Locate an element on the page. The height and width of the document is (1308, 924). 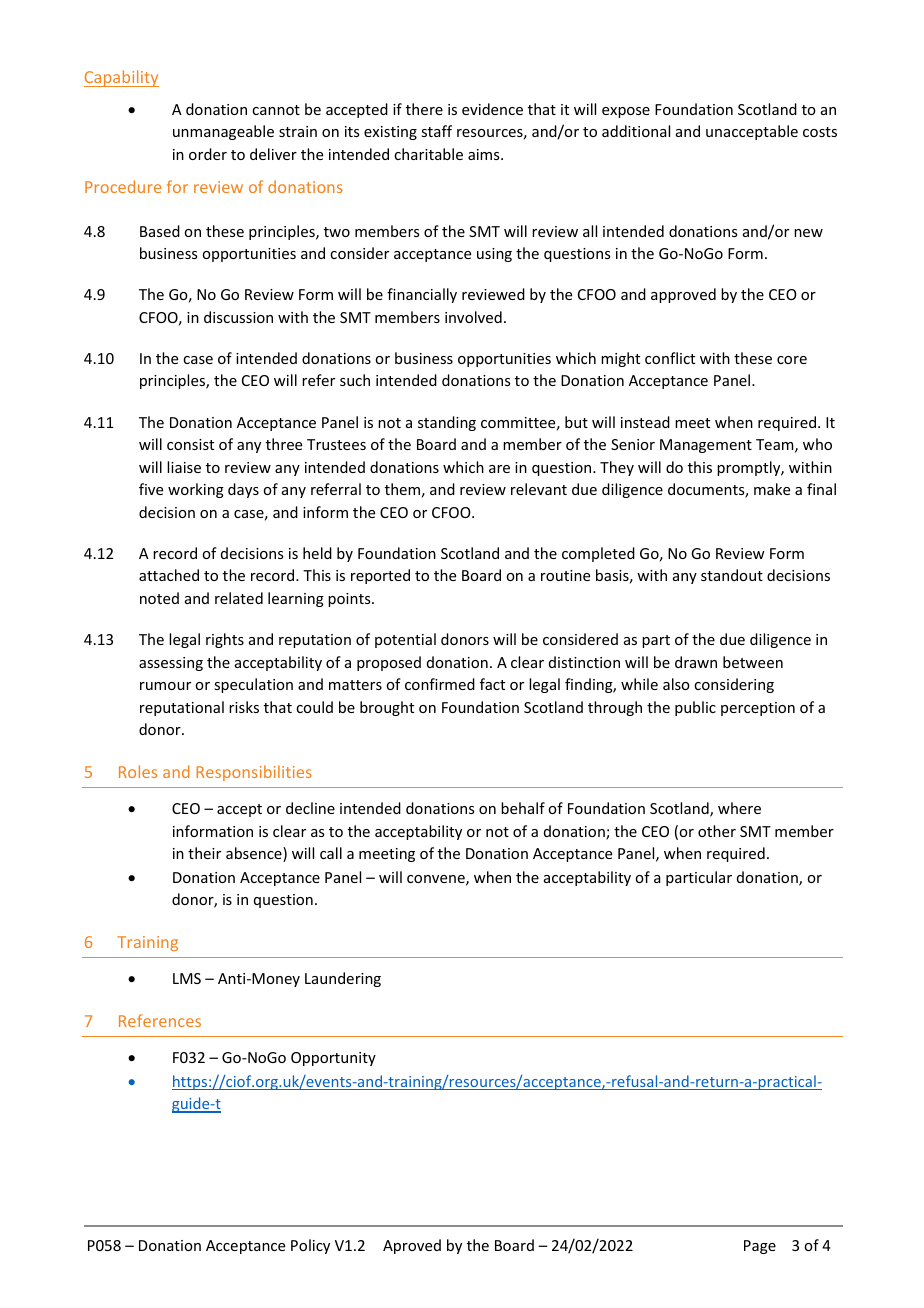
LMS is located at coordinates (187, 978).
